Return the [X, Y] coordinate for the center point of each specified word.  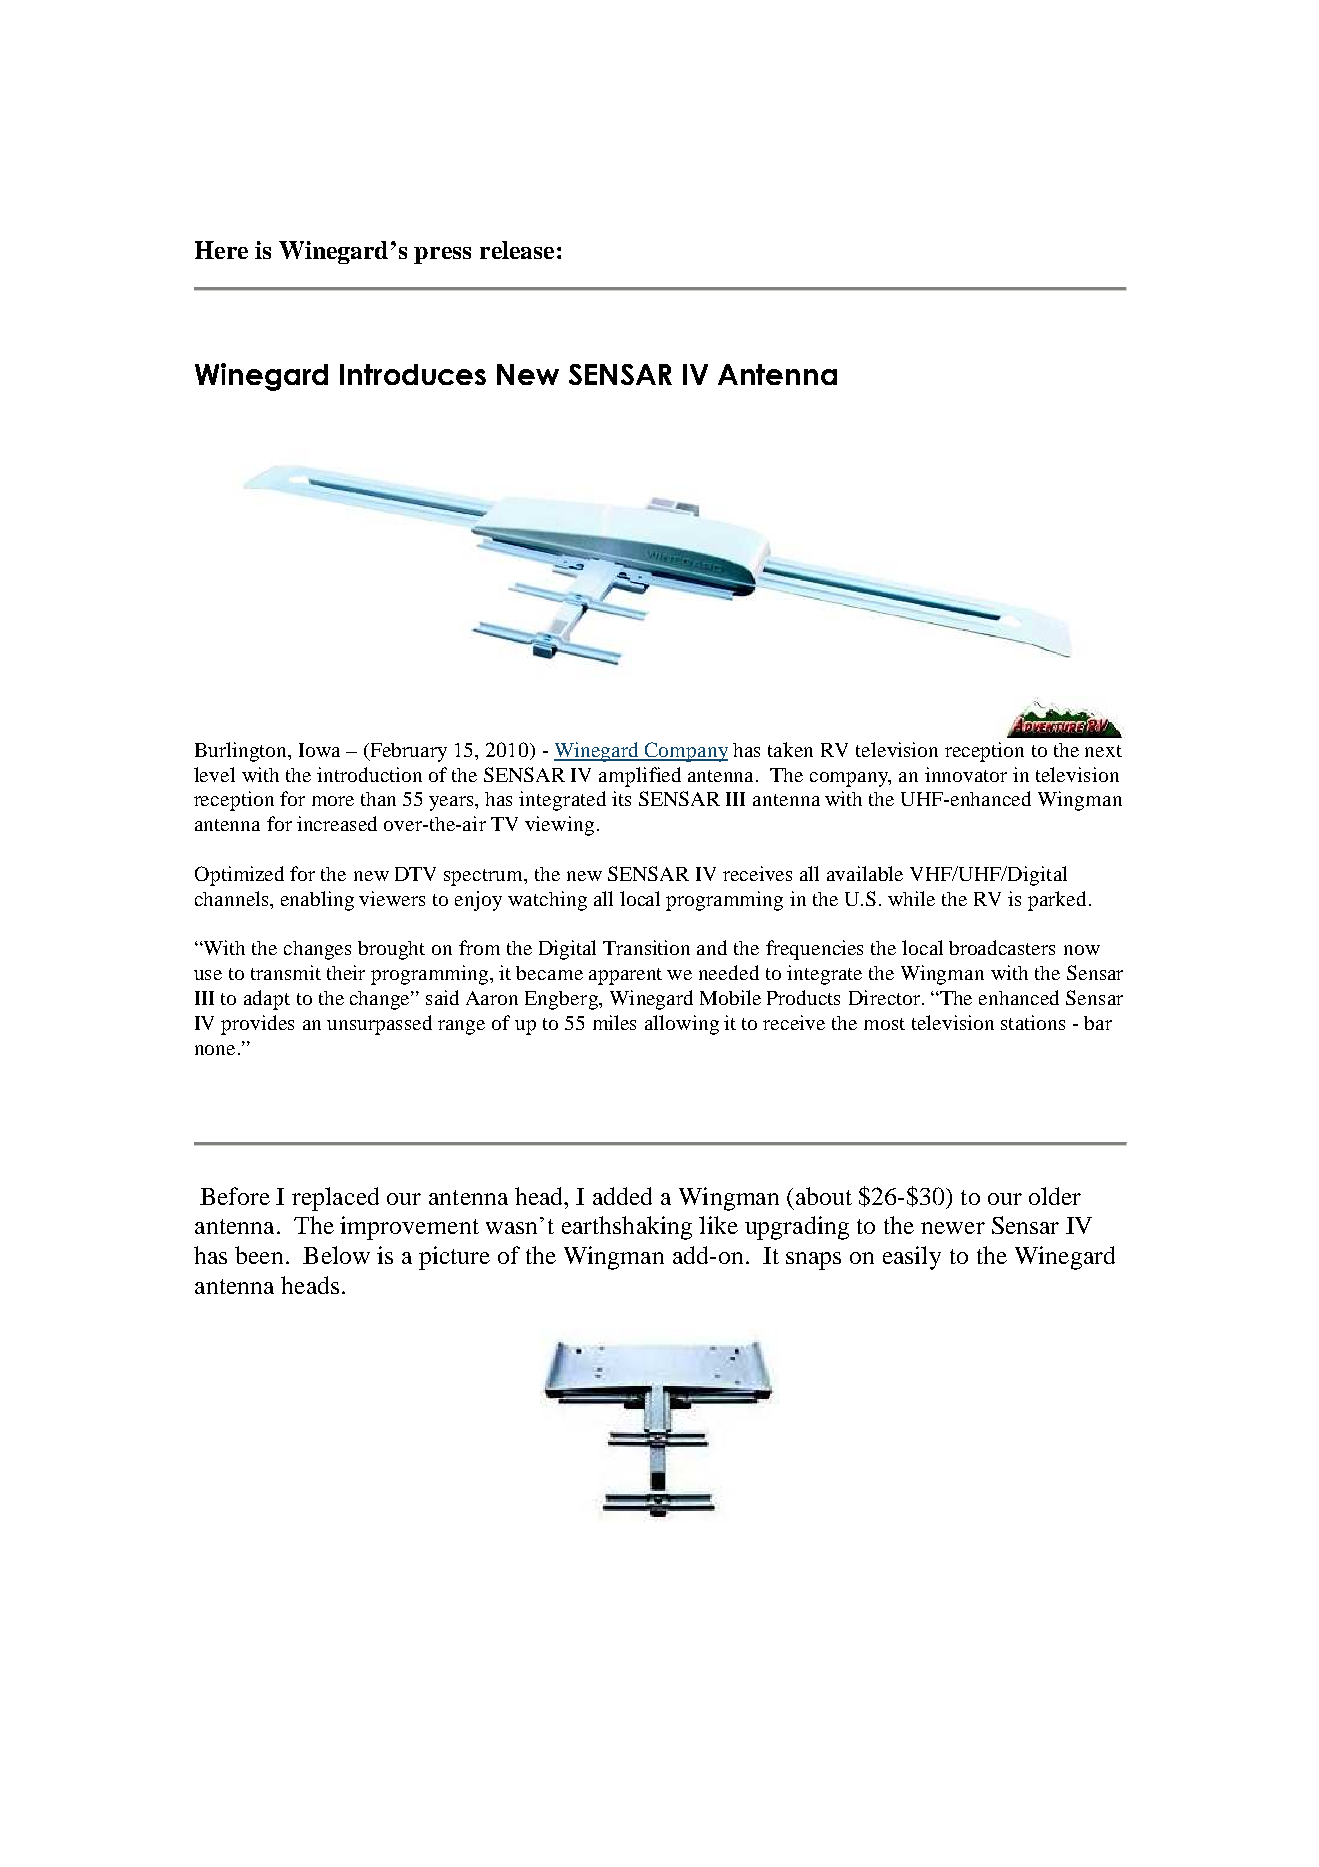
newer [953, 1228]
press [442, 255]
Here [221, 250]
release [517, 250]
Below [336, 1255]
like [718, 1225]
